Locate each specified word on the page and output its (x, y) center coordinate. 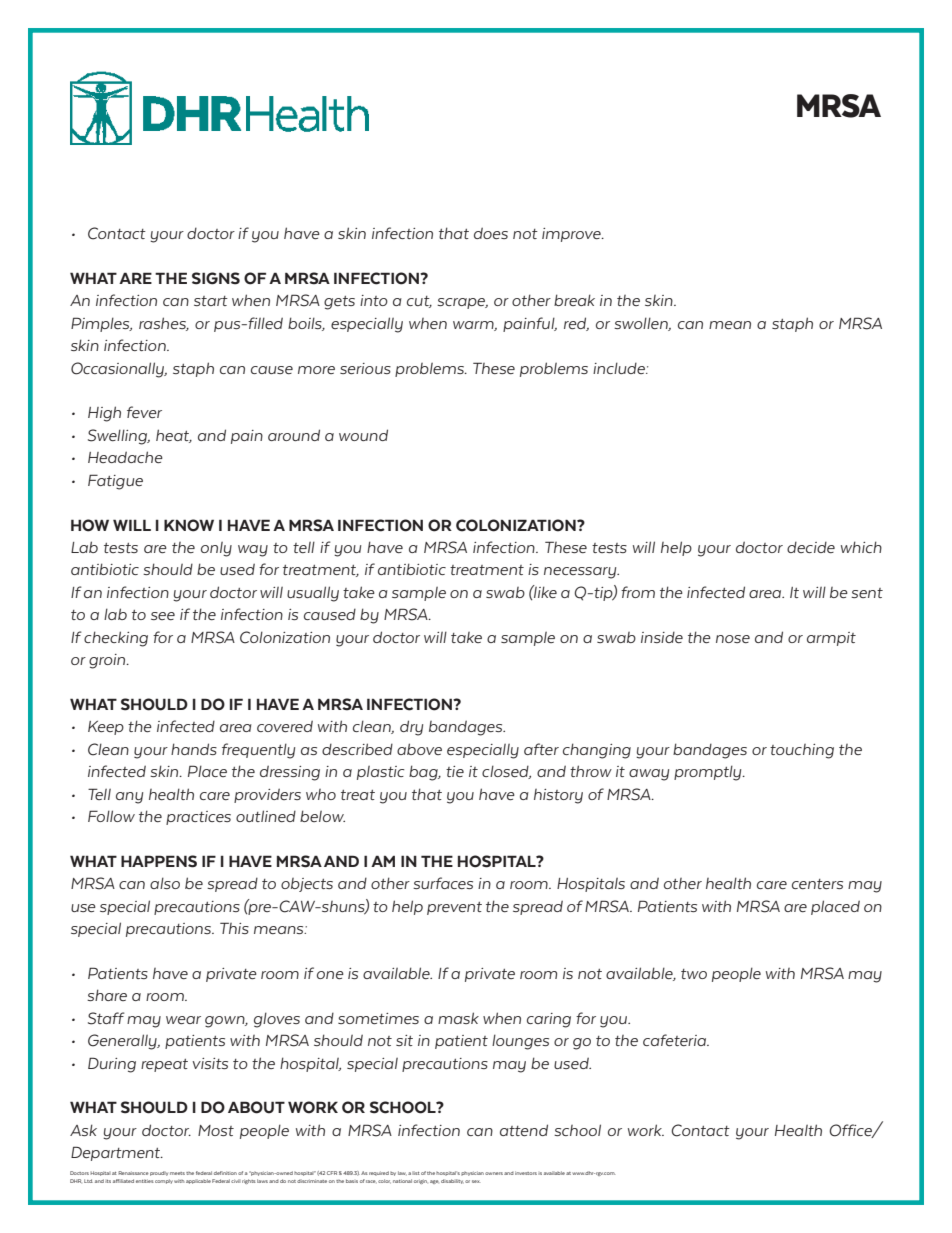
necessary (581, 573)
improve (572, 235)
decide (811, 547)
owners (494, 1173)
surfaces (443, 883)
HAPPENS (159, 861)
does (491, 233)
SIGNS (216, 278)
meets (177, 1173)
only (216, 549)
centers (817, 884)
